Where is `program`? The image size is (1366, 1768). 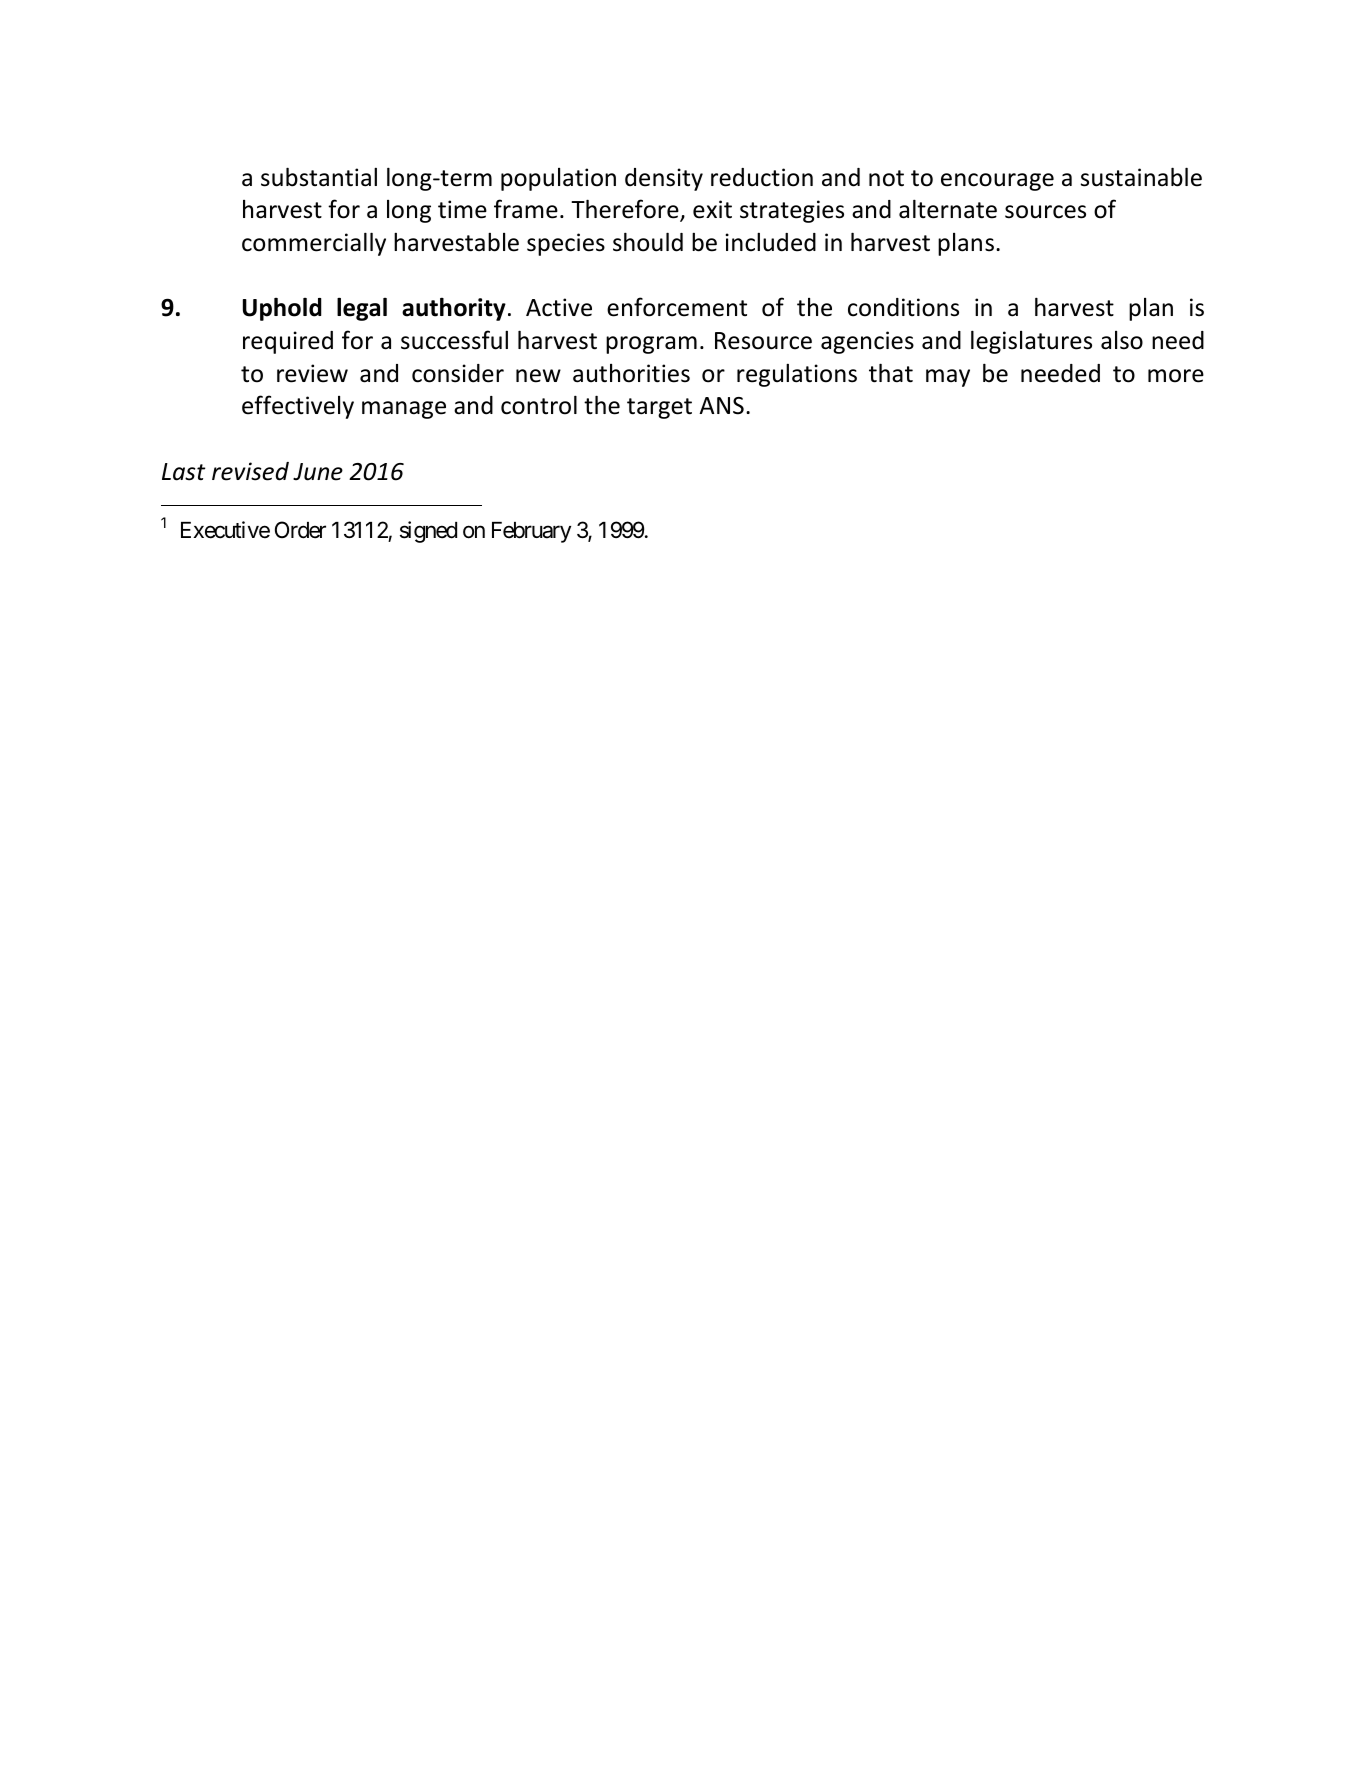 program is located at coordinates (651, 345).
